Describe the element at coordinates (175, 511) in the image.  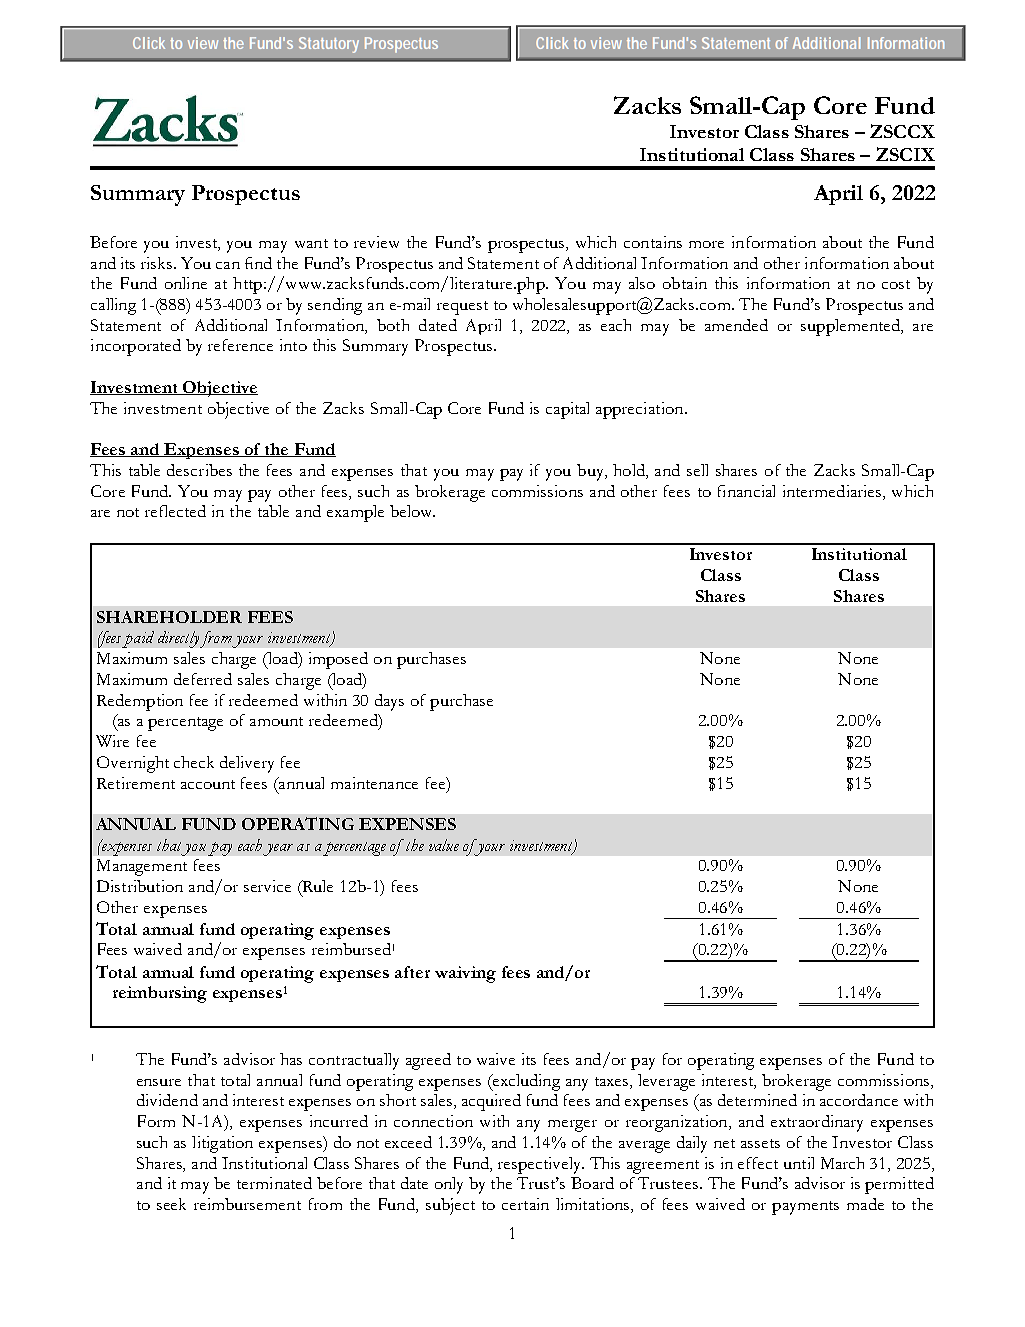
I see `reflected` at that location.
